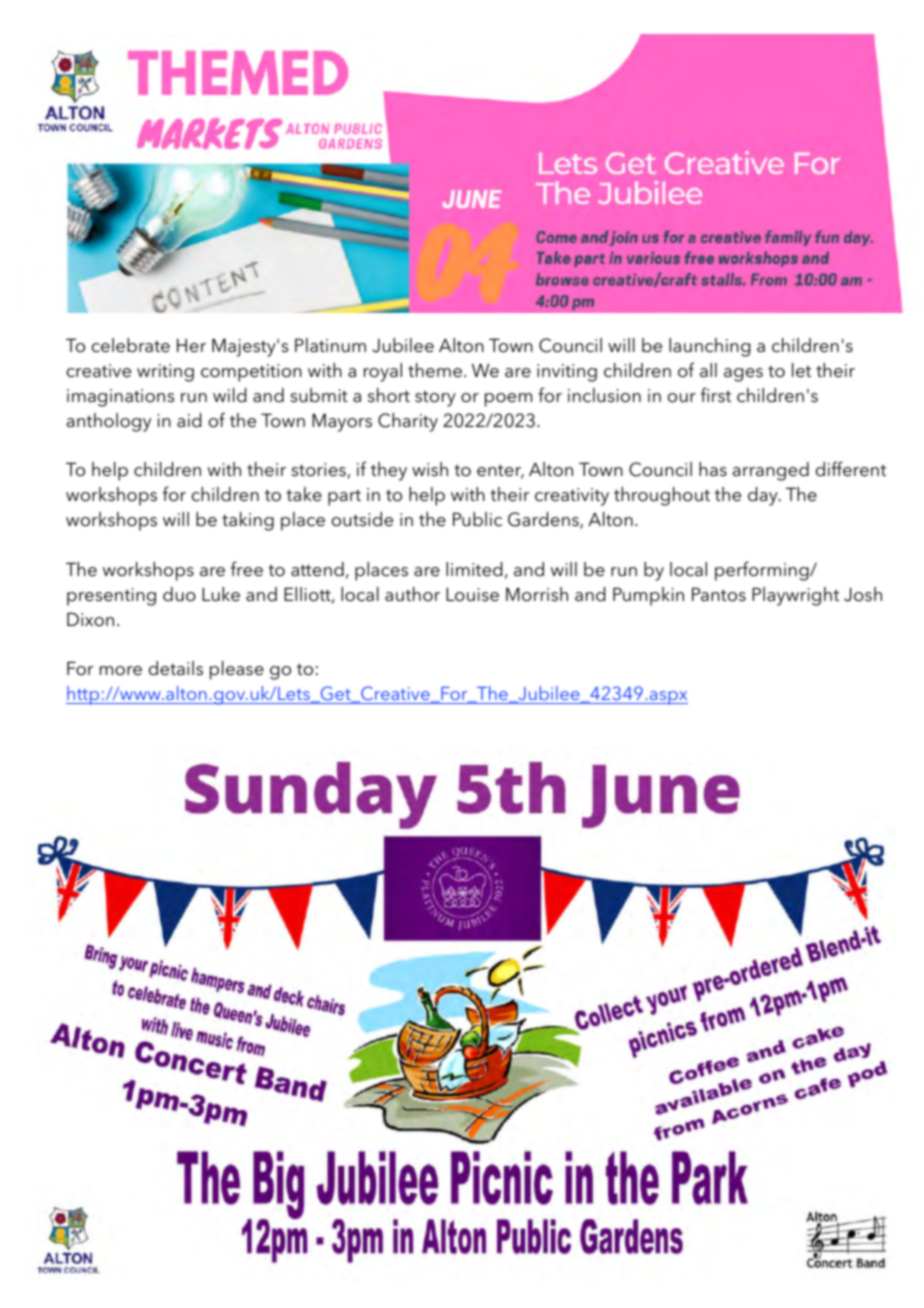 The width and height of the document is (924, 1308). I want to click on Louise, so click(472, 594).
